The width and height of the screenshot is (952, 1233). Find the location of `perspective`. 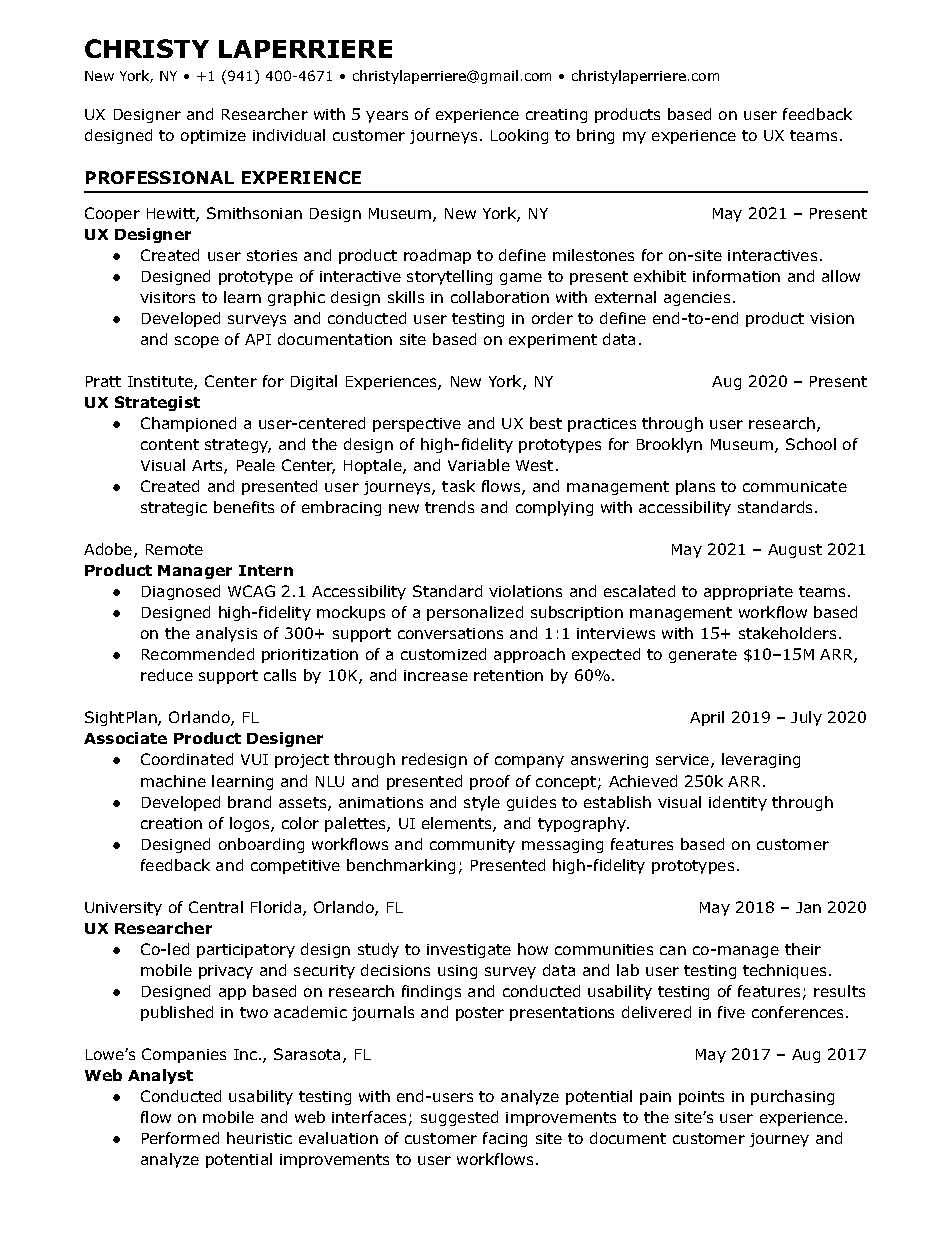

perspective is located at coordinates (417, 425).
